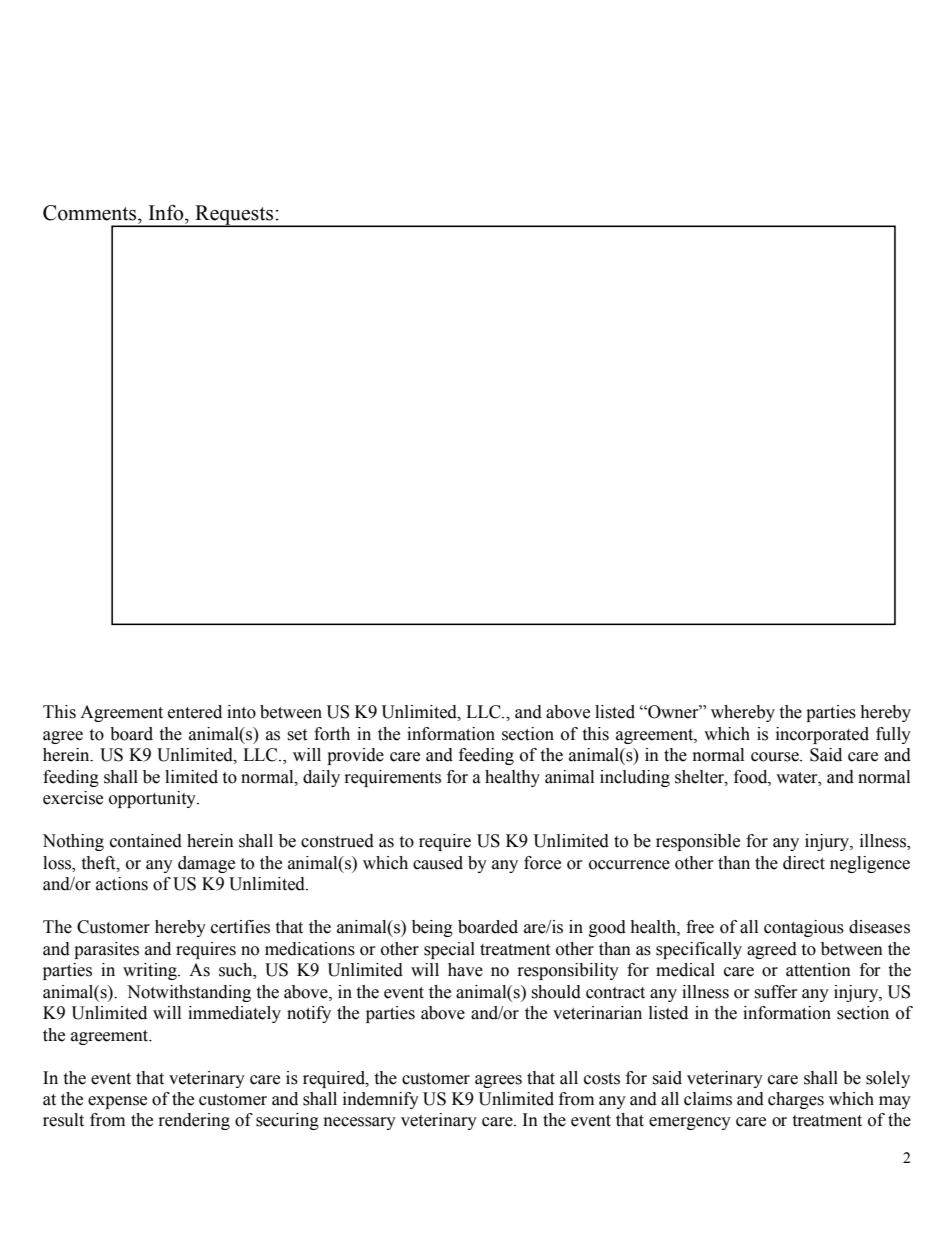 The image size is (952, 1233). I want to click on indemnify, so click(381, 1100).
